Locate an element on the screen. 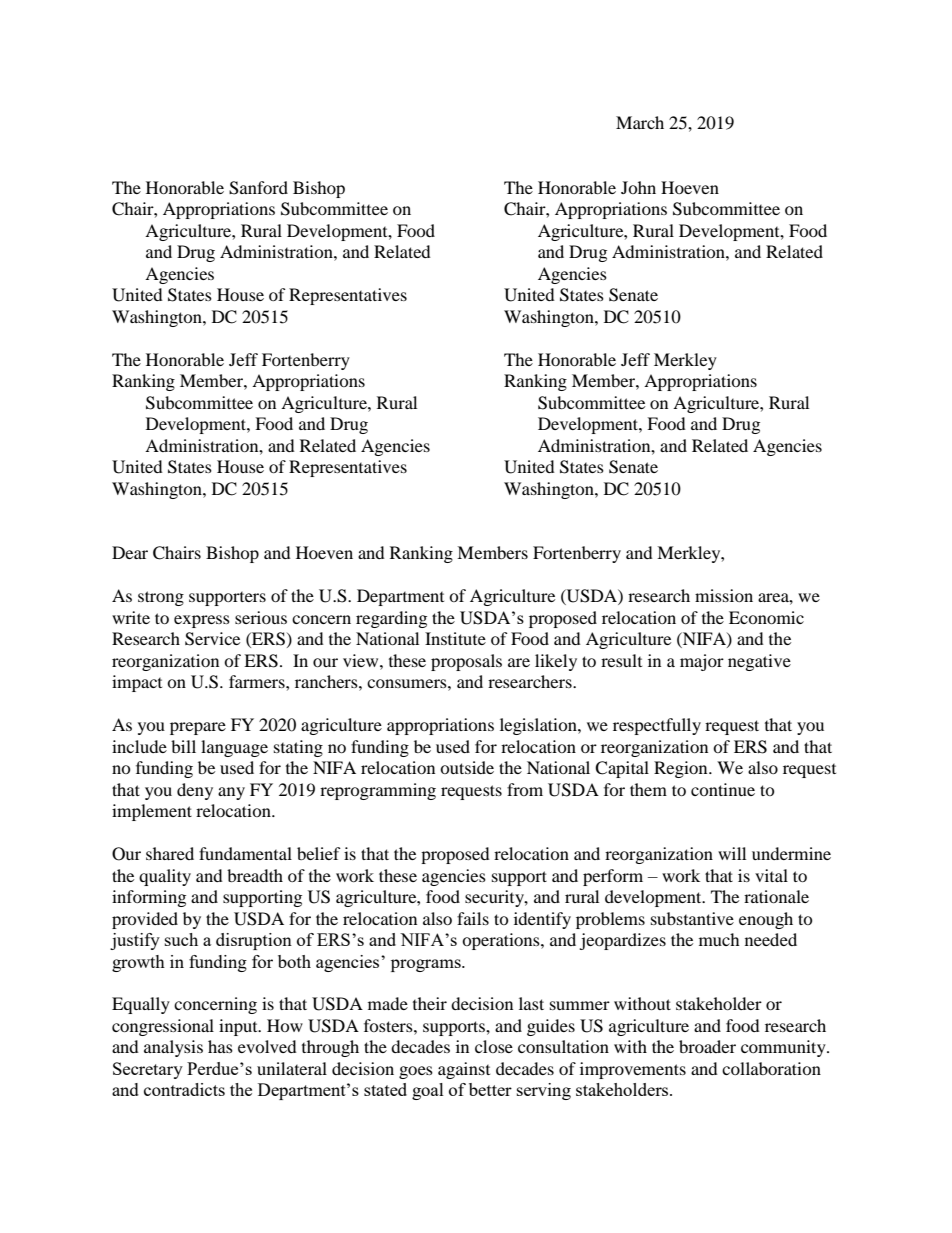  fails is located at coordinates (473, 918).
